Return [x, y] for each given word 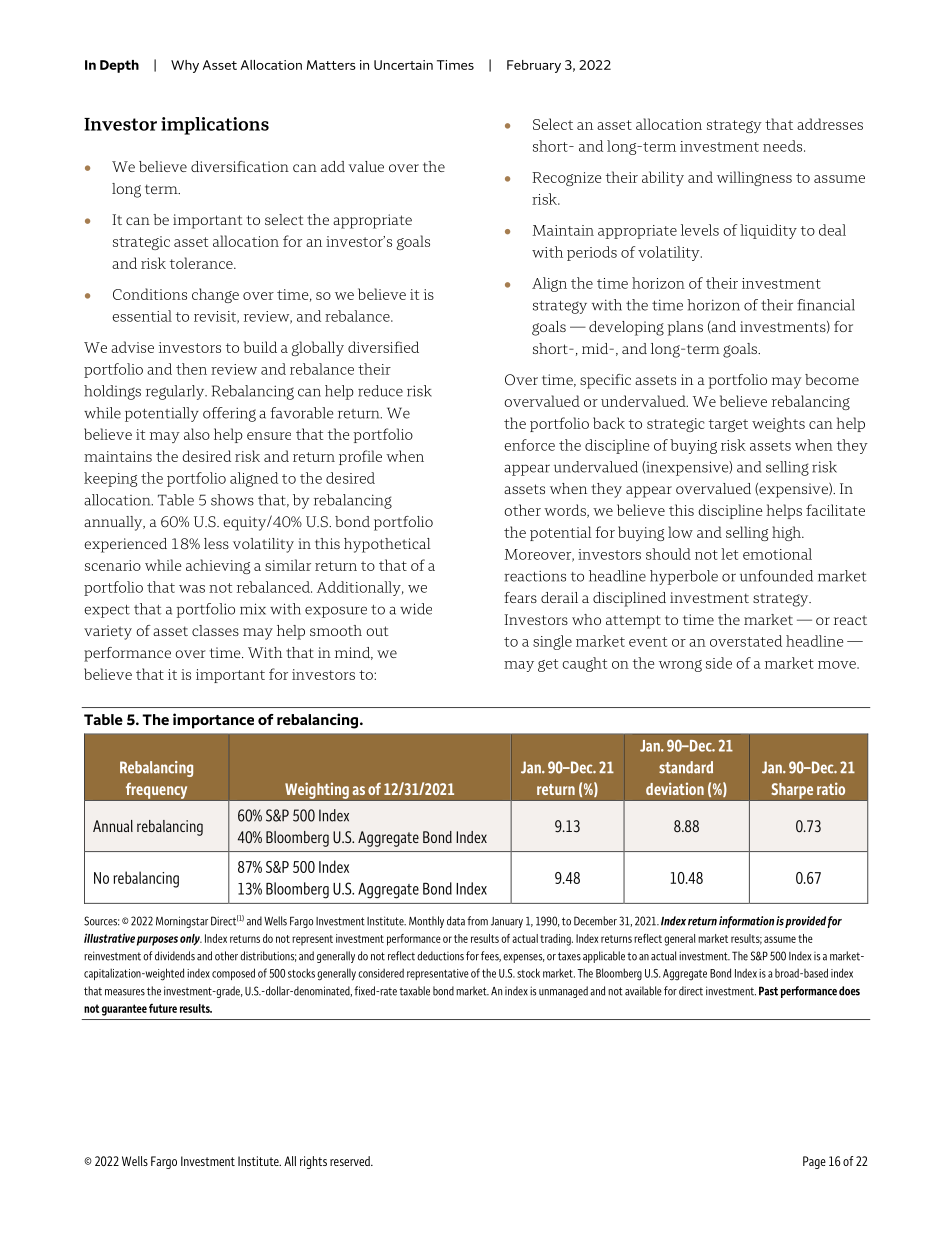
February [534, 66]
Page [814, 1162]
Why [185, 66]
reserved [351, 1161]
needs [784, 146]
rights [313, 1162]
